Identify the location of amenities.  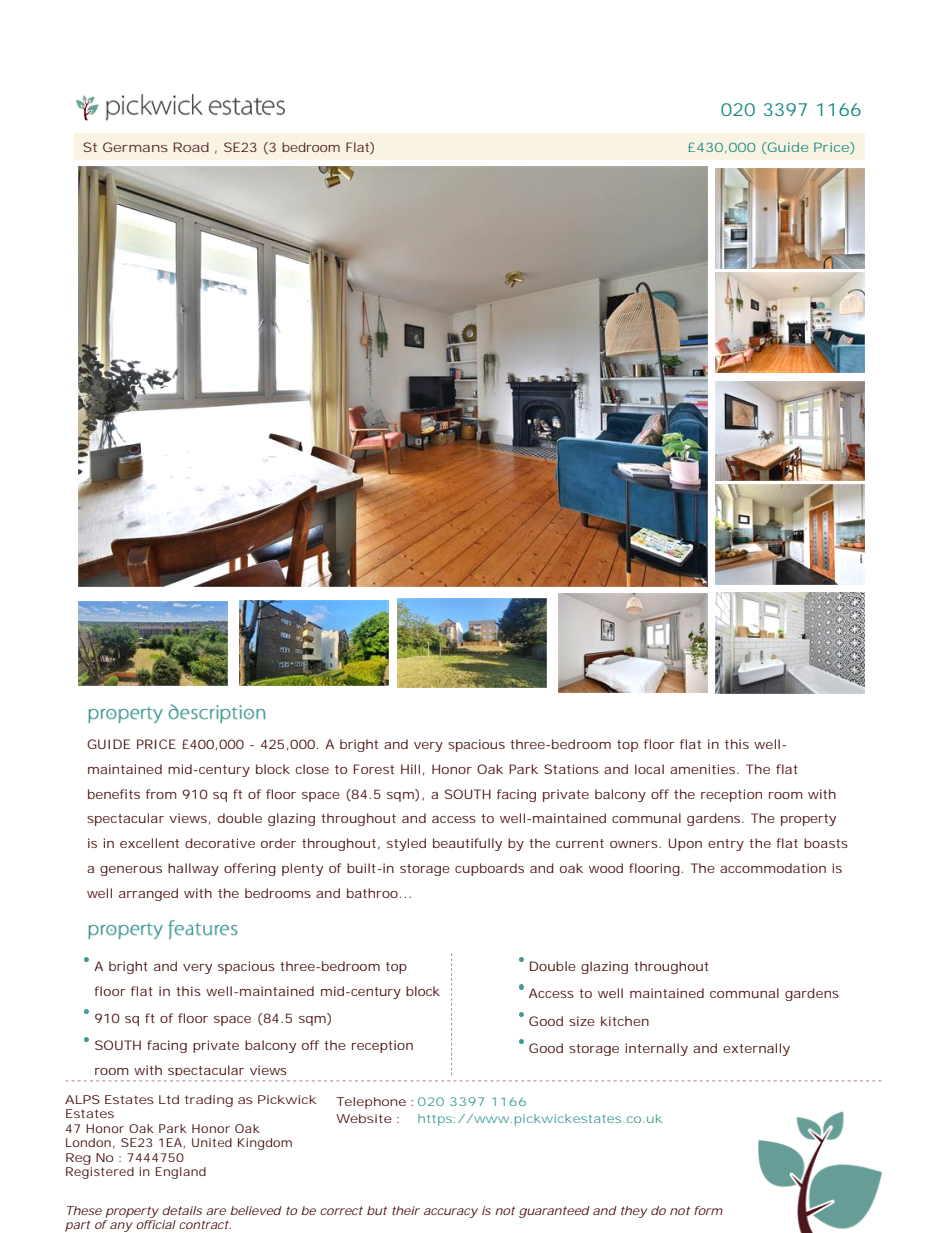
(704, 769).
